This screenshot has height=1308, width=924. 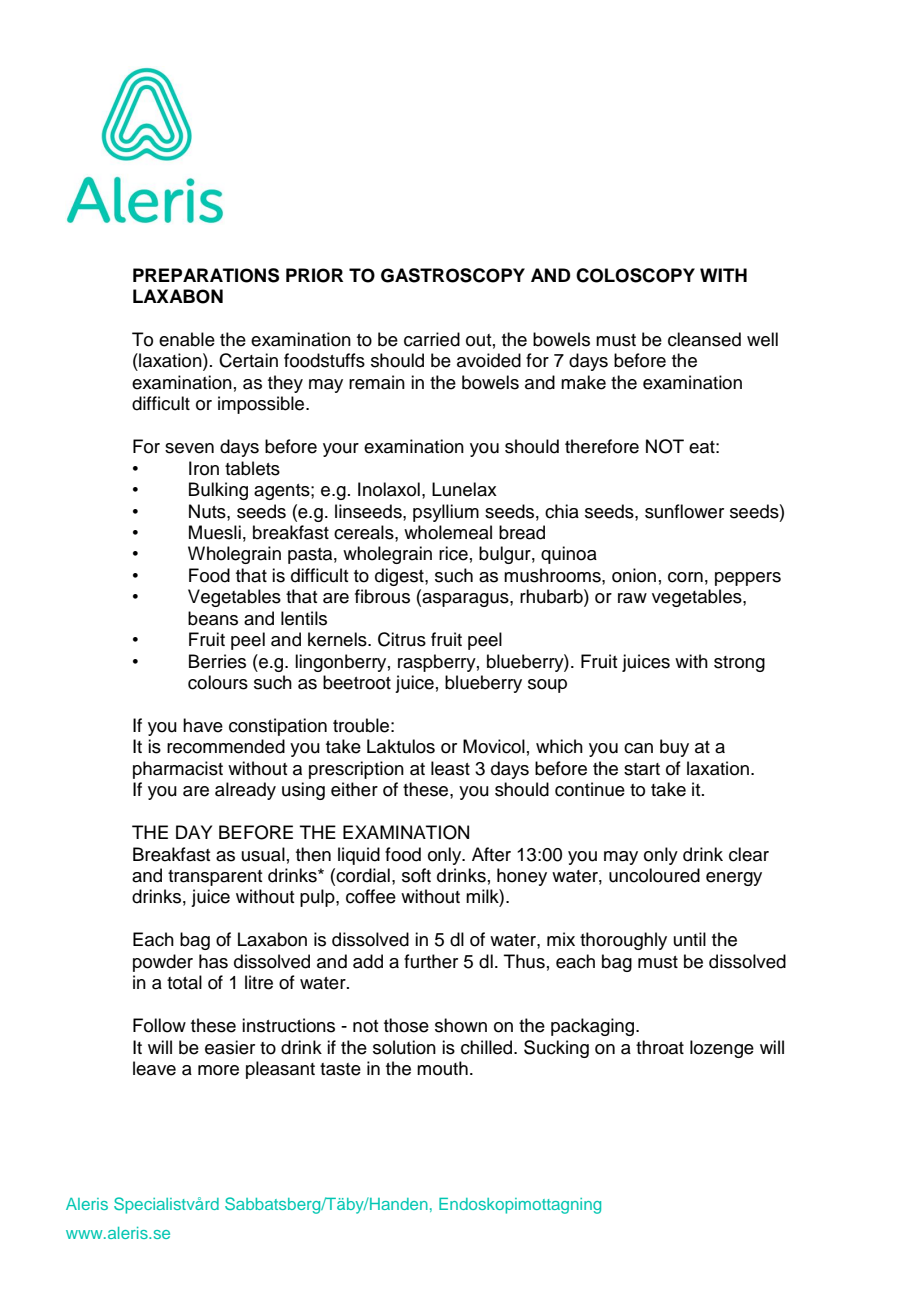 What do you see at coordinates (402, 639) in the screenshot?
I see `Citrus` at bounding box center [402, 639].
